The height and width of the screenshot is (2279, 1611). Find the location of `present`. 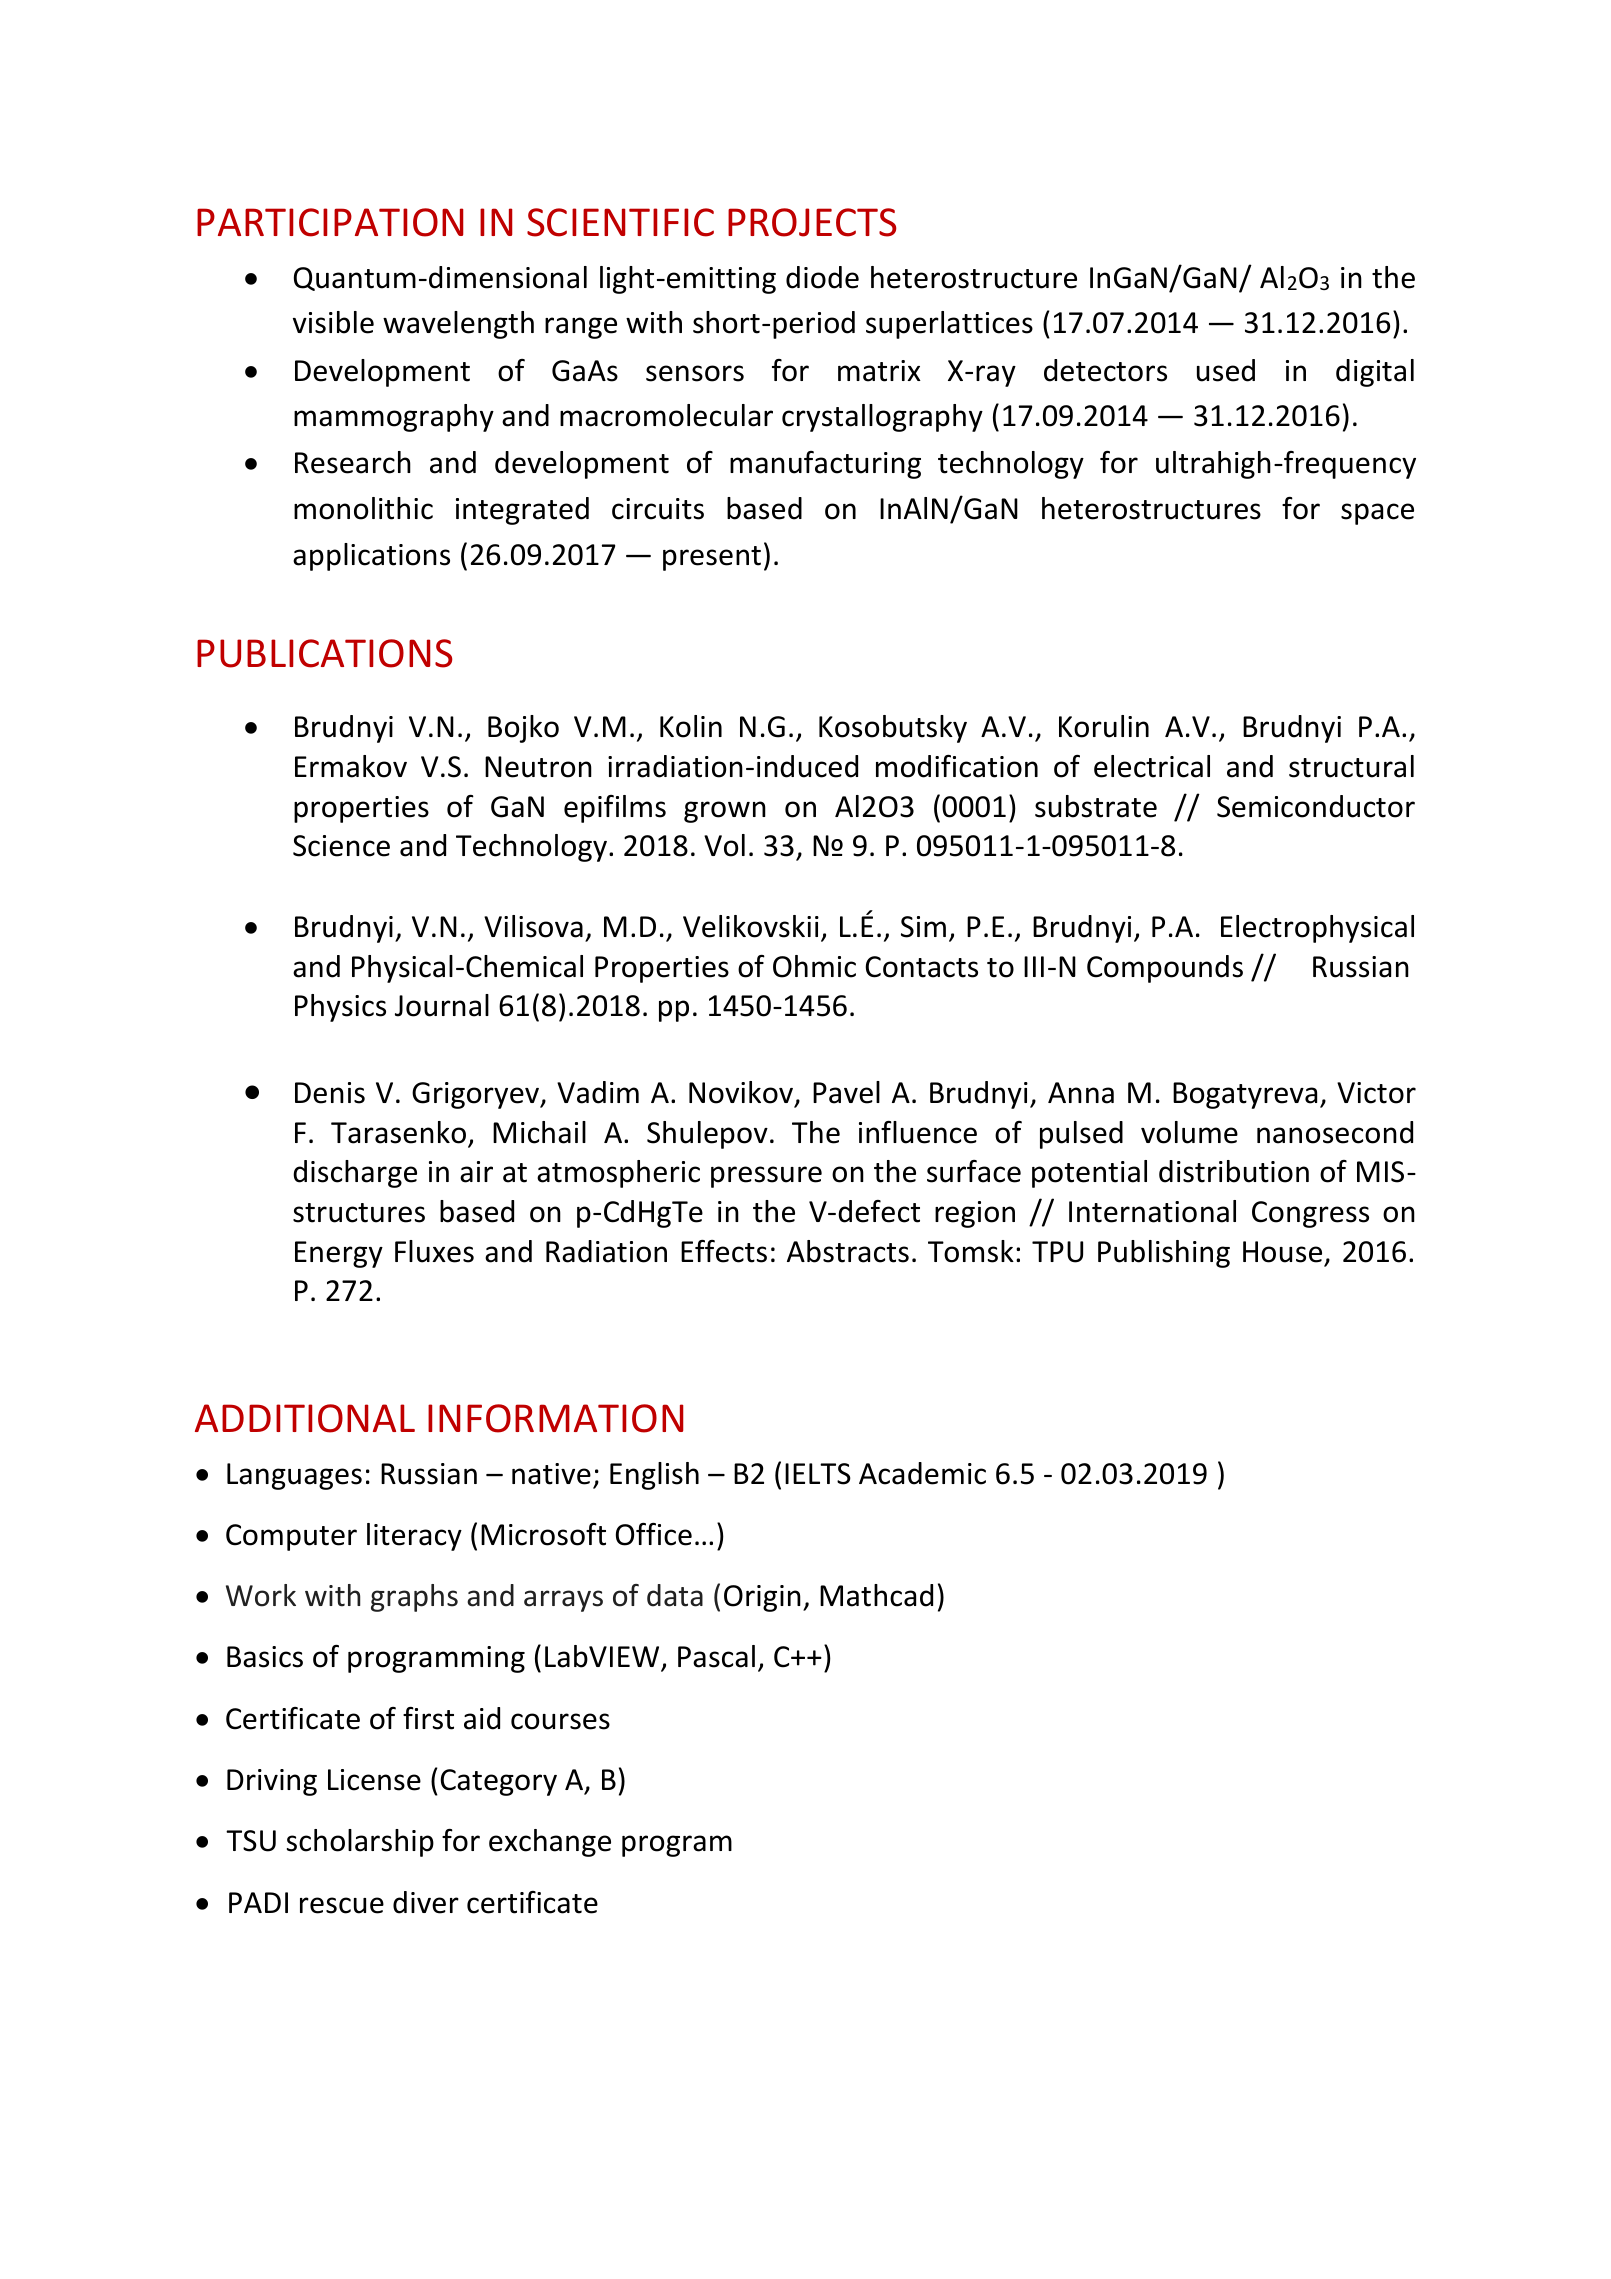

present is located at coordinates (712, 558).
